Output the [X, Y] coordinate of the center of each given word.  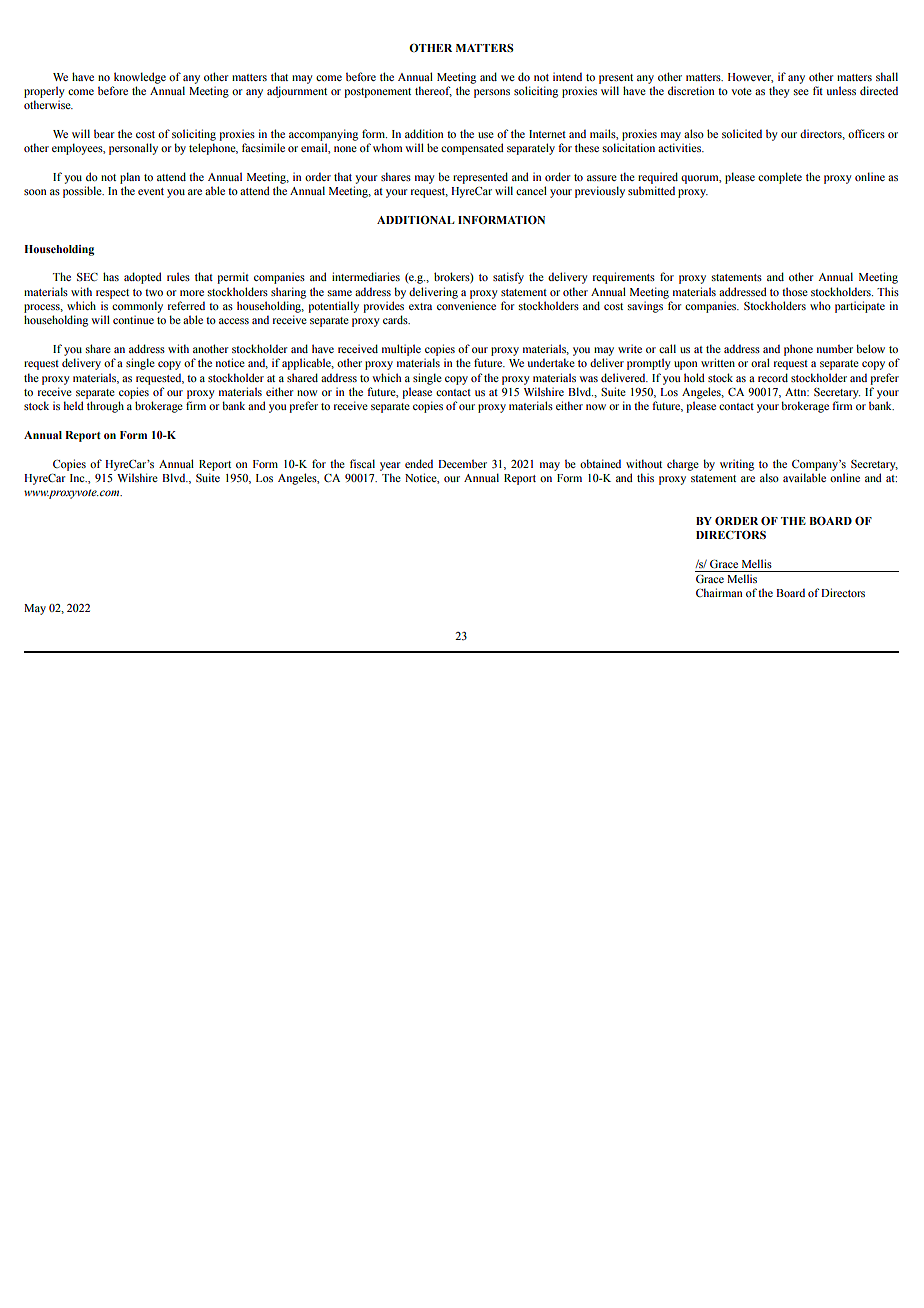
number [835, 348]
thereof [433, 91]
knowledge [140, 78]
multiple [401, 350]
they [779, 92]
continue [133, 319]
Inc [78, 478]
